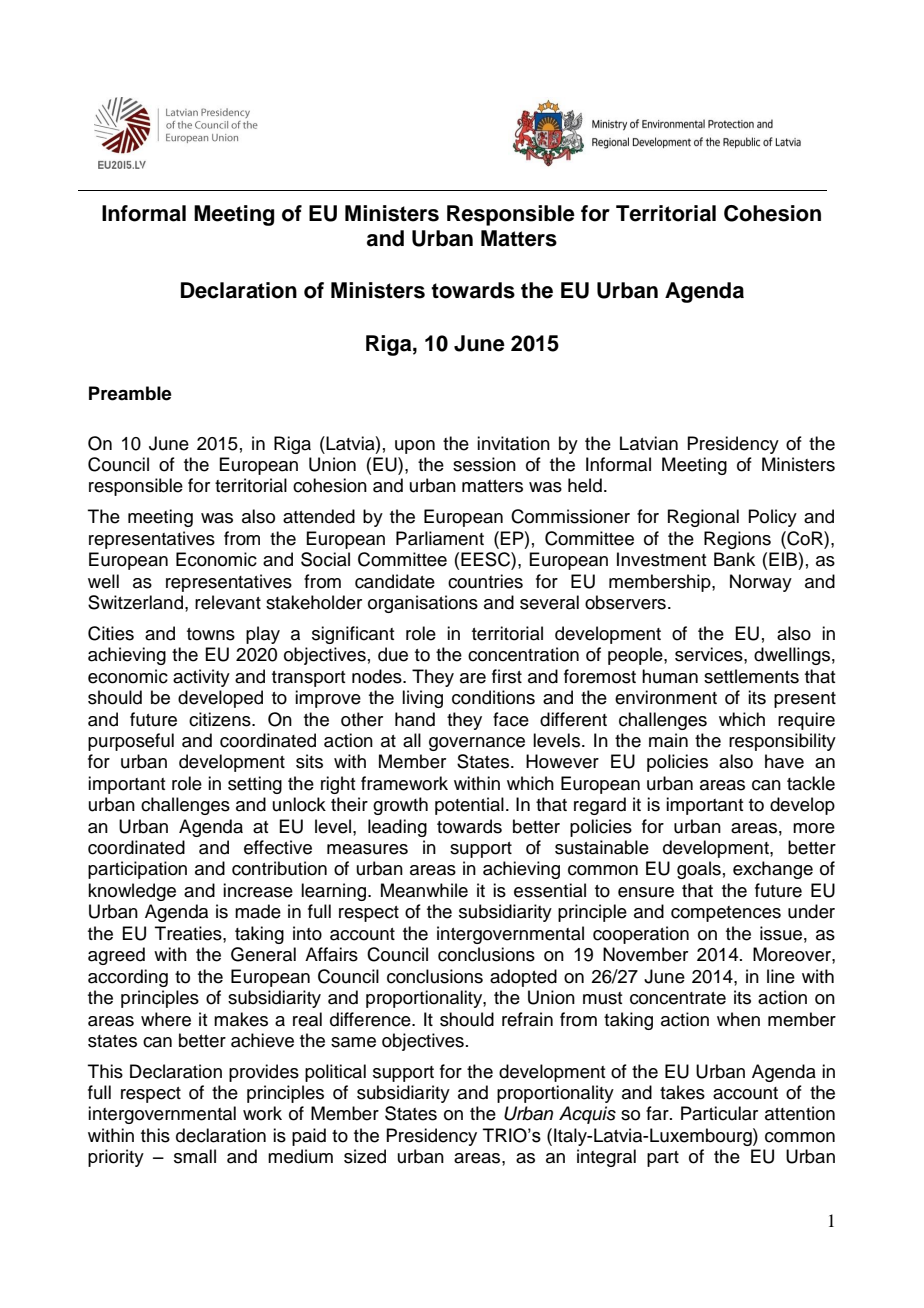  I want to click on potential, so click(469, 806).
